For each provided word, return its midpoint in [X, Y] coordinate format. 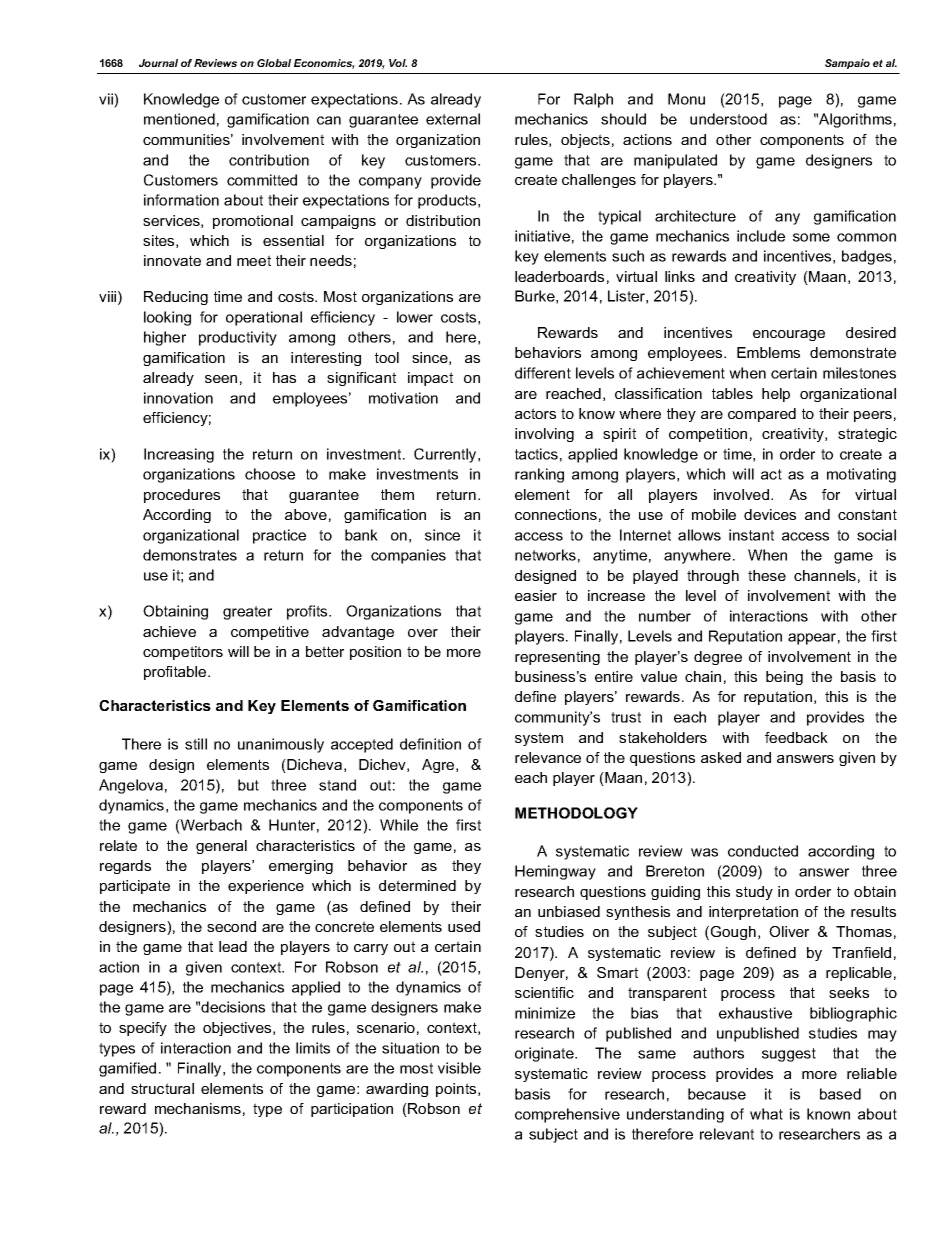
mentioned [179, 119]
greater [247, 613]
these [767, 575]
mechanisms [198, 1108]
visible [459, 1068]
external [453, 119]
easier [536, 595]
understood [728, 119]
